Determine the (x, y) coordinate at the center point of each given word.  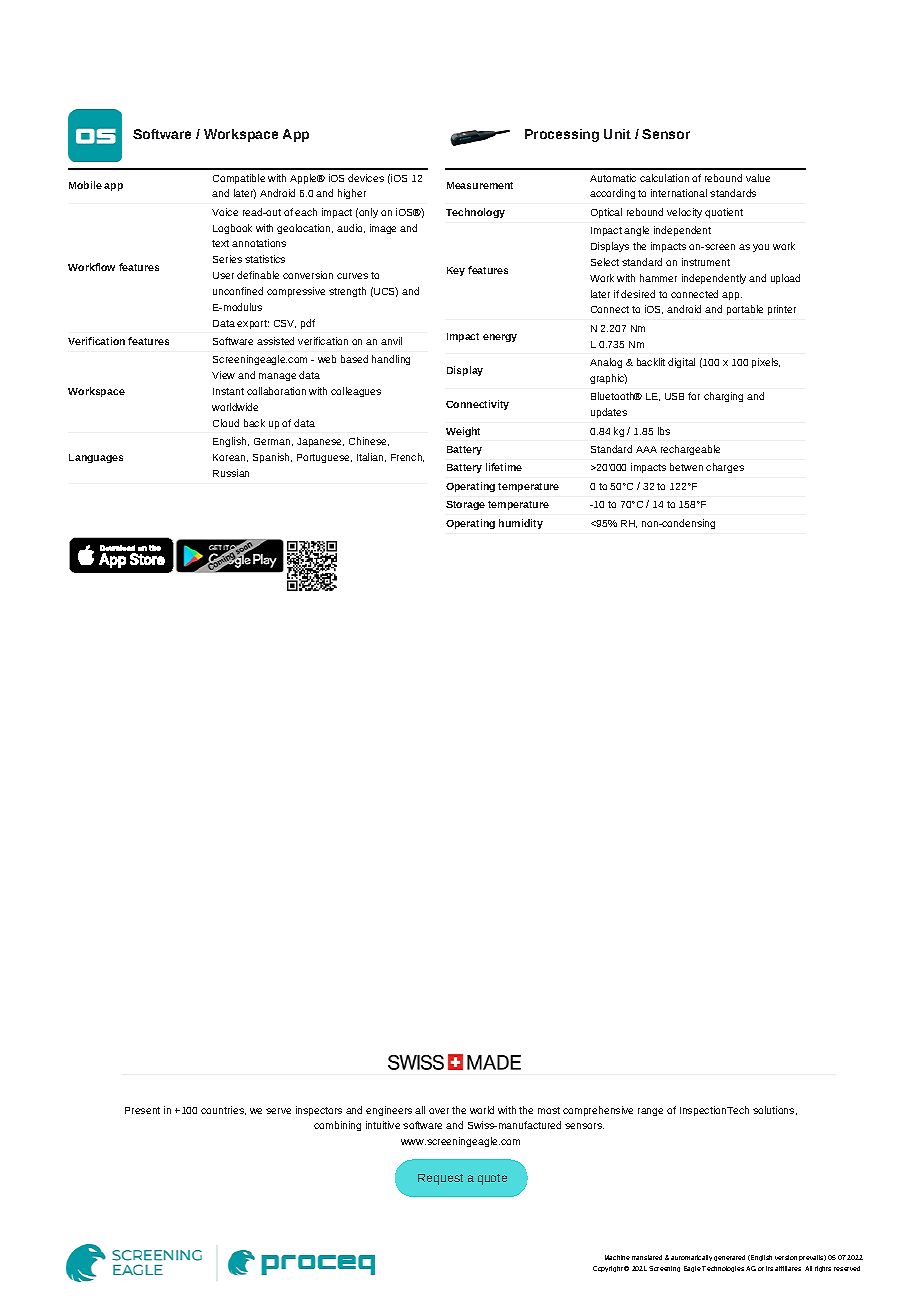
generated (729, 1258)
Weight (463, 432)
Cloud (226, 423)
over (439, 1111)
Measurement (480, 185)
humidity (521, 524)
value (758, 178)
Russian (231, 473)
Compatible (239, 179)
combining (337, 1126)
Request (440, 1179)
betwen (686, 467)
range (650, 1112)
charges (725, 468)
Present (142, 1110)
